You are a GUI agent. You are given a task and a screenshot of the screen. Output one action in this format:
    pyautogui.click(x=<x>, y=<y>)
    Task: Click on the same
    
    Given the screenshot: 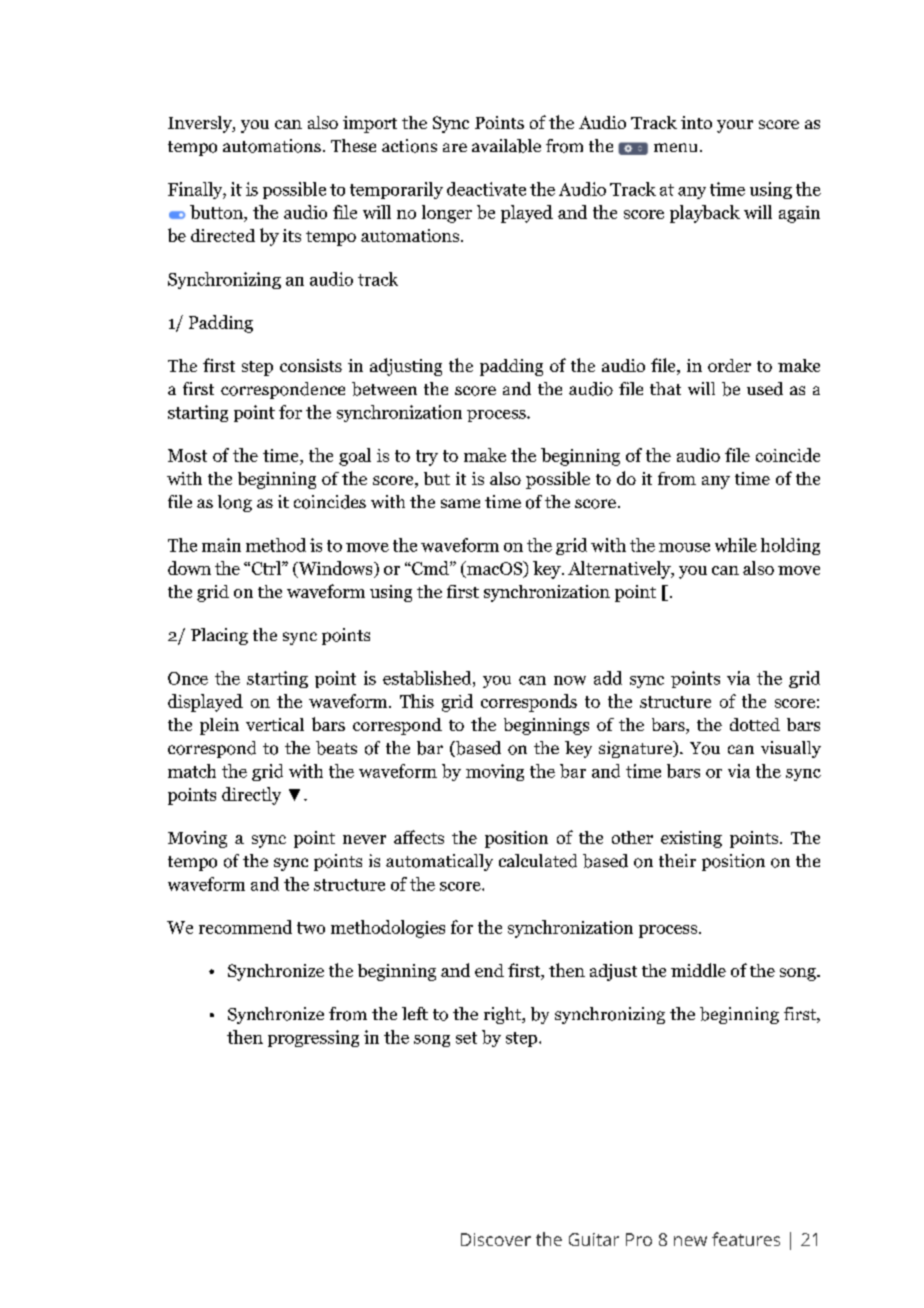 What is the action you would take?
    pyautogui.click(x=460, y=503)
